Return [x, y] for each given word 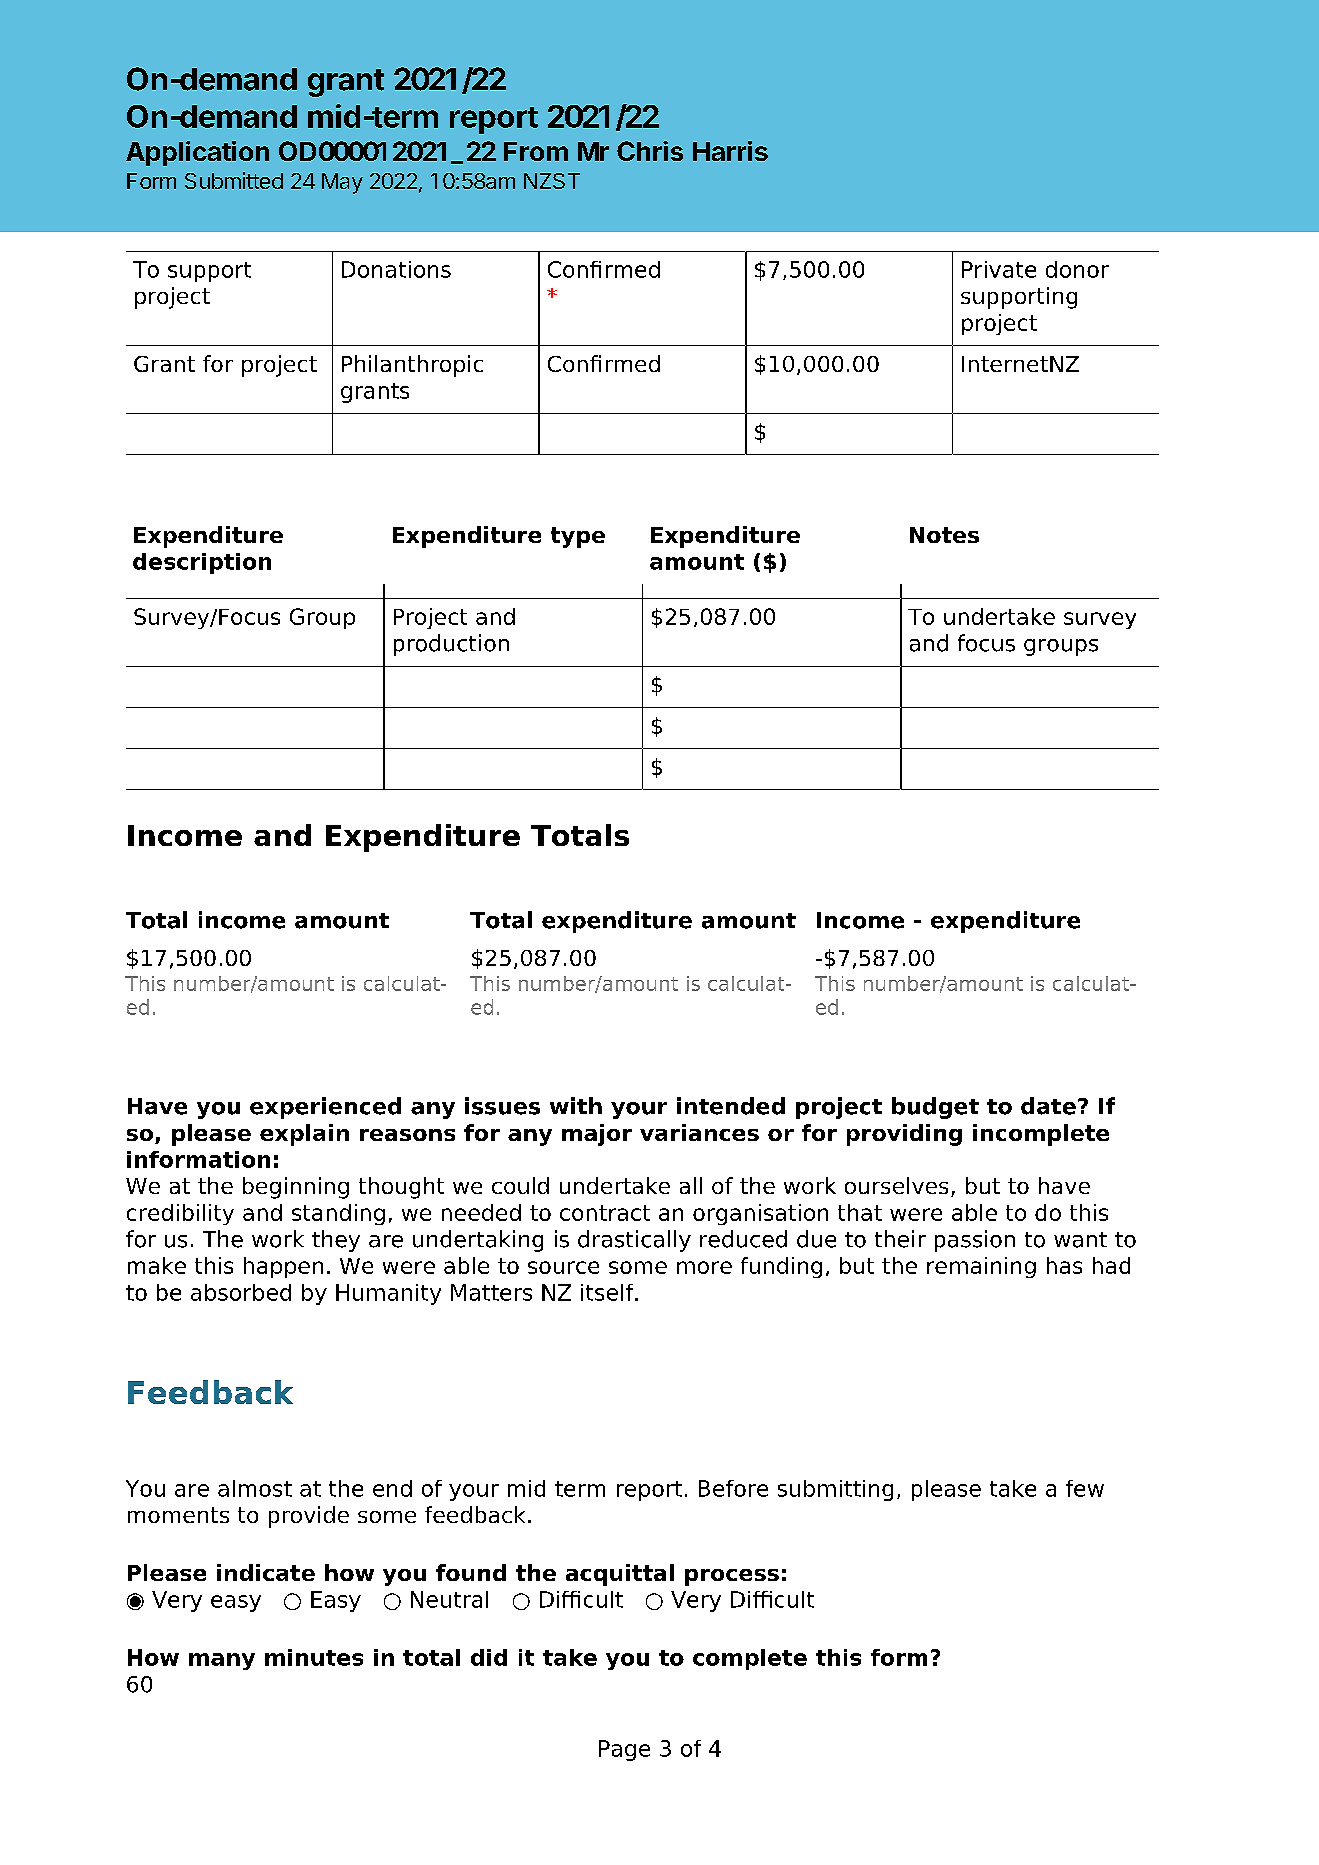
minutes [314, 1657]
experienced [325, 1108]
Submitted [234, 180]
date [1048, 1106]
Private [999, 269]
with [576, 1105]
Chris [650, 151]
